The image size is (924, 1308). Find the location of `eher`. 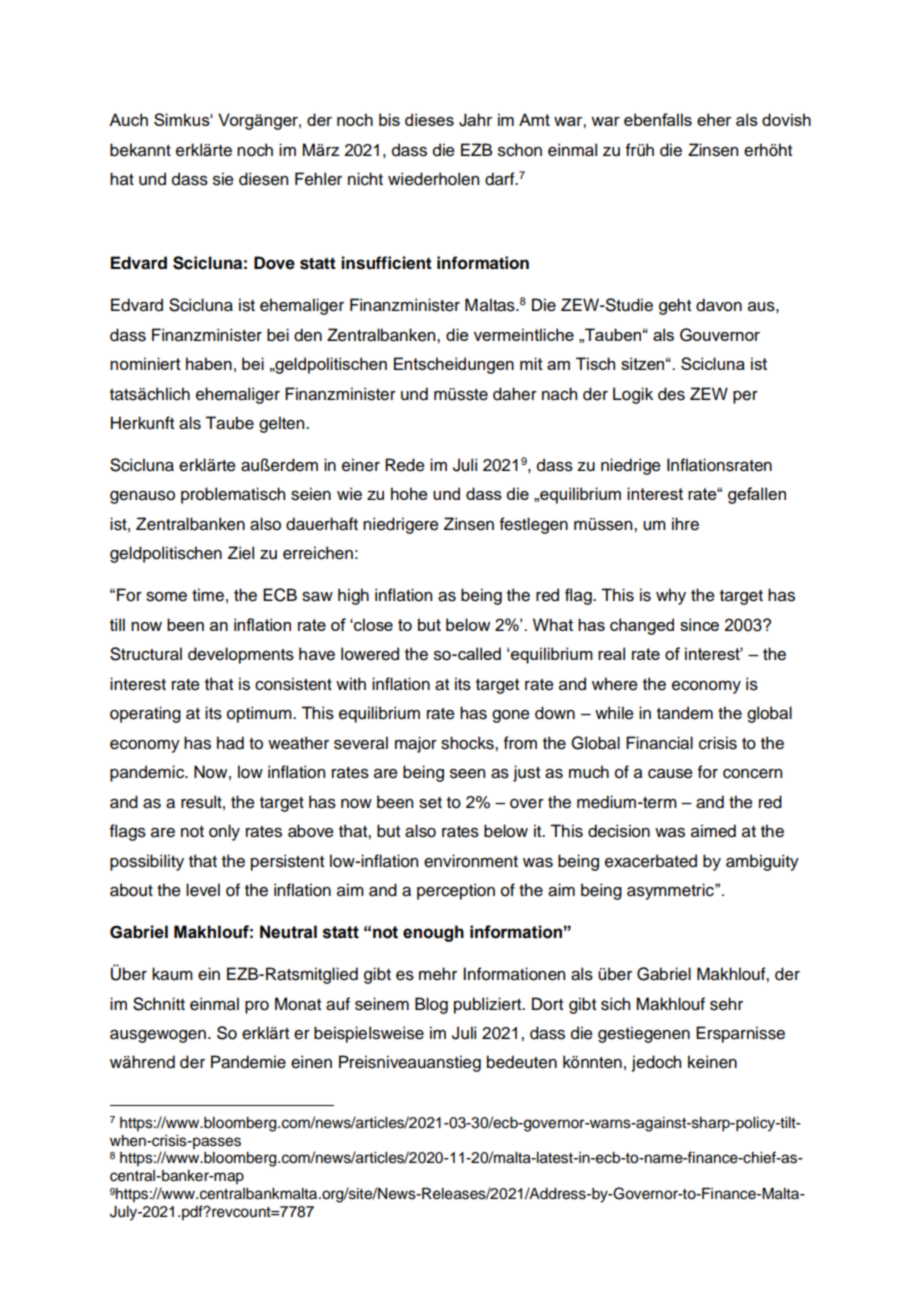

eher is located at coordinates (714, 119).
